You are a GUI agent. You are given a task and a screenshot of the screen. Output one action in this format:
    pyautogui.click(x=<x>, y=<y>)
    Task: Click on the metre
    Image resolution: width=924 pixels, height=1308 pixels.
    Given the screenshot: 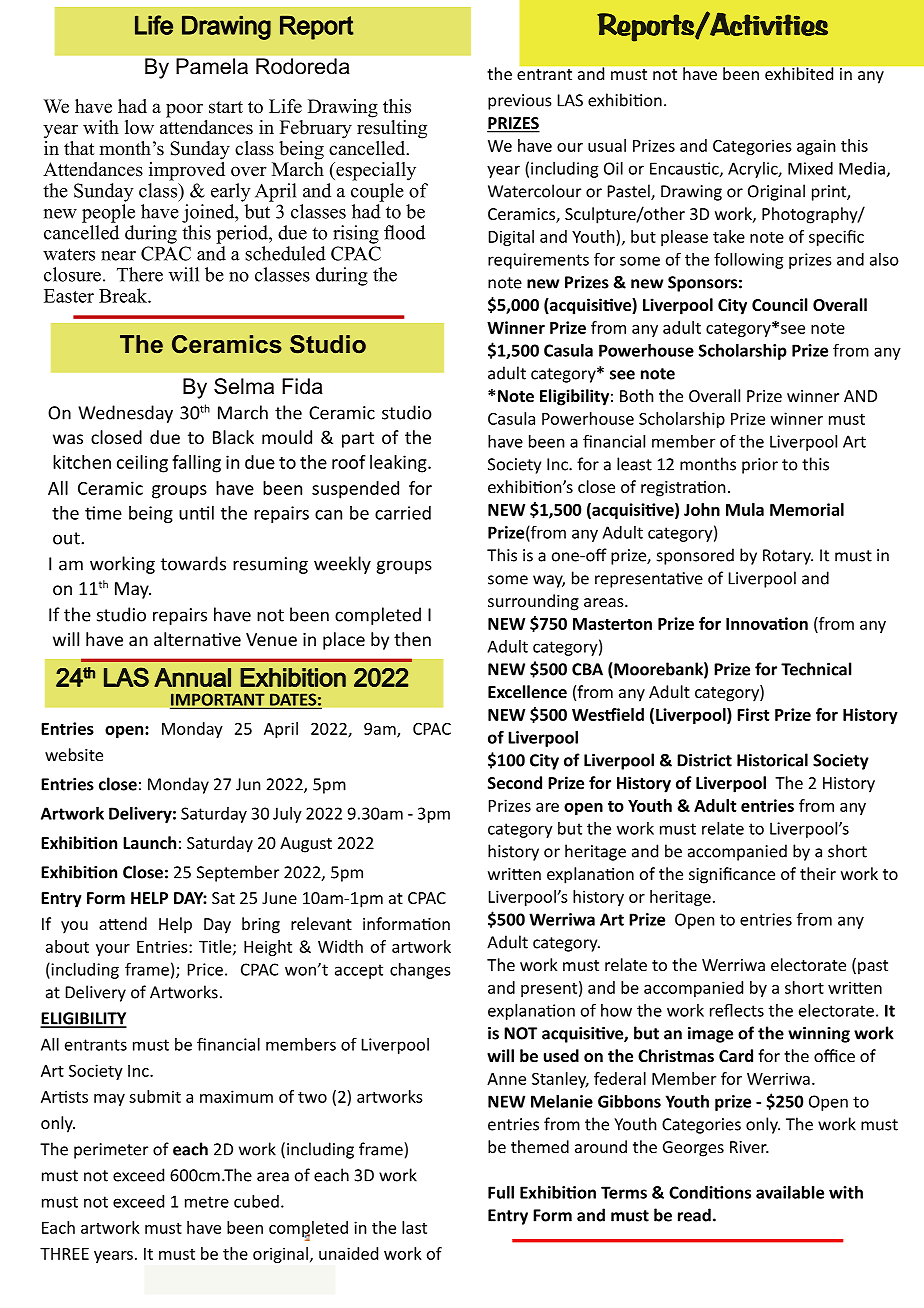 What is the action you would take?
    pyautogui.click(x=207, y=1202)
